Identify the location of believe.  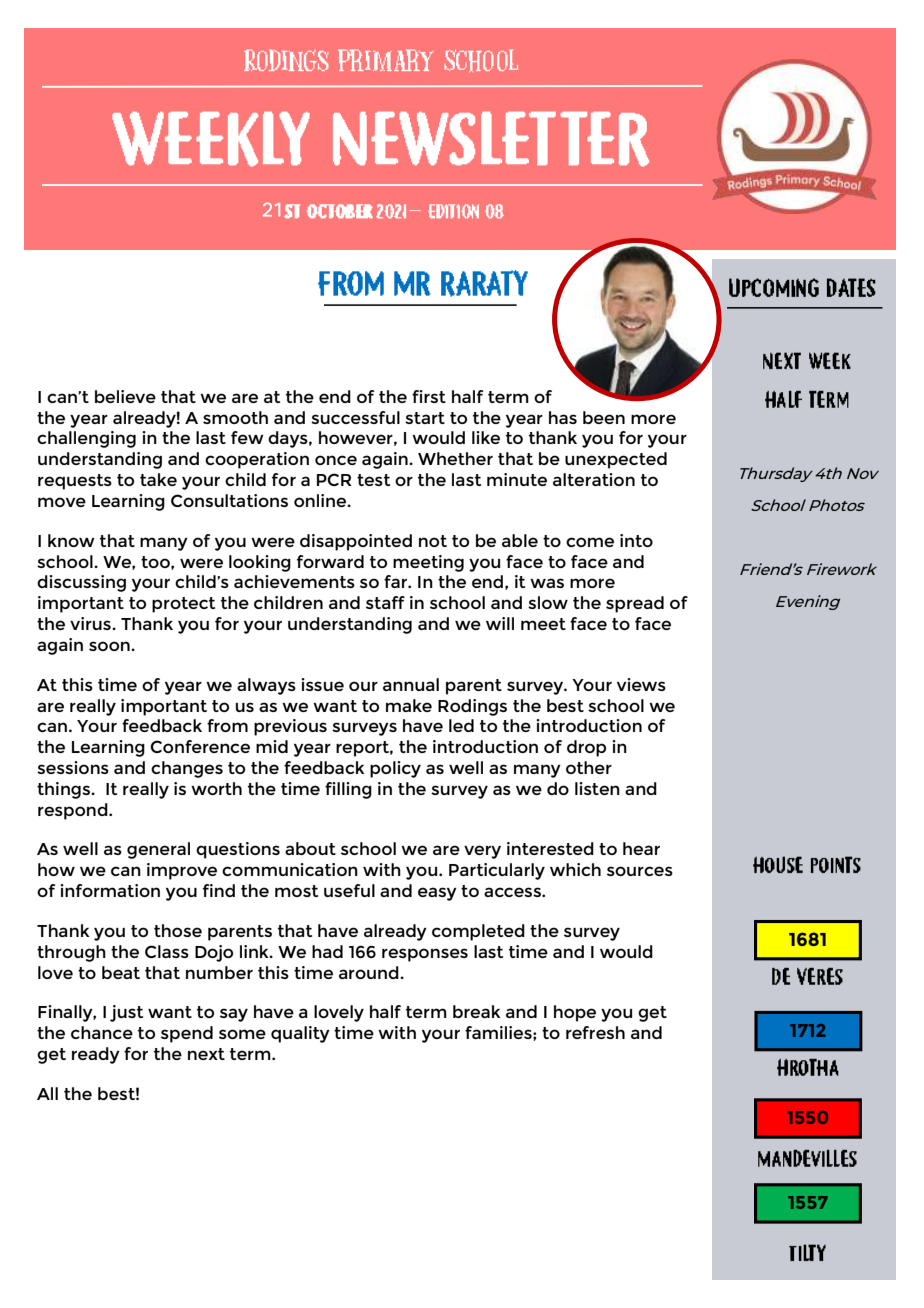
(125, 396).
